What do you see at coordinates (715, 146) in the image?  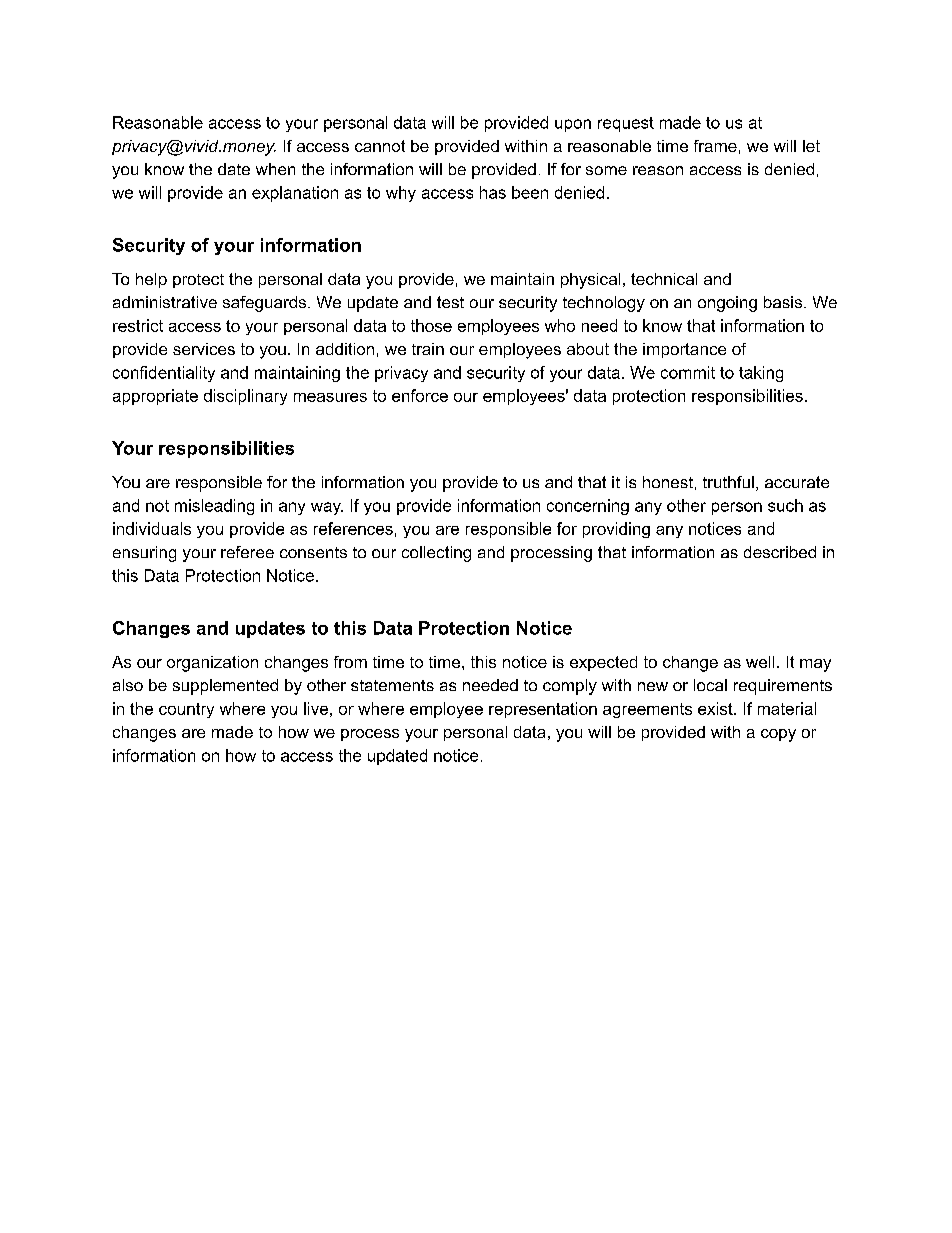 I see `frame` at bounding box center [715, 146].
